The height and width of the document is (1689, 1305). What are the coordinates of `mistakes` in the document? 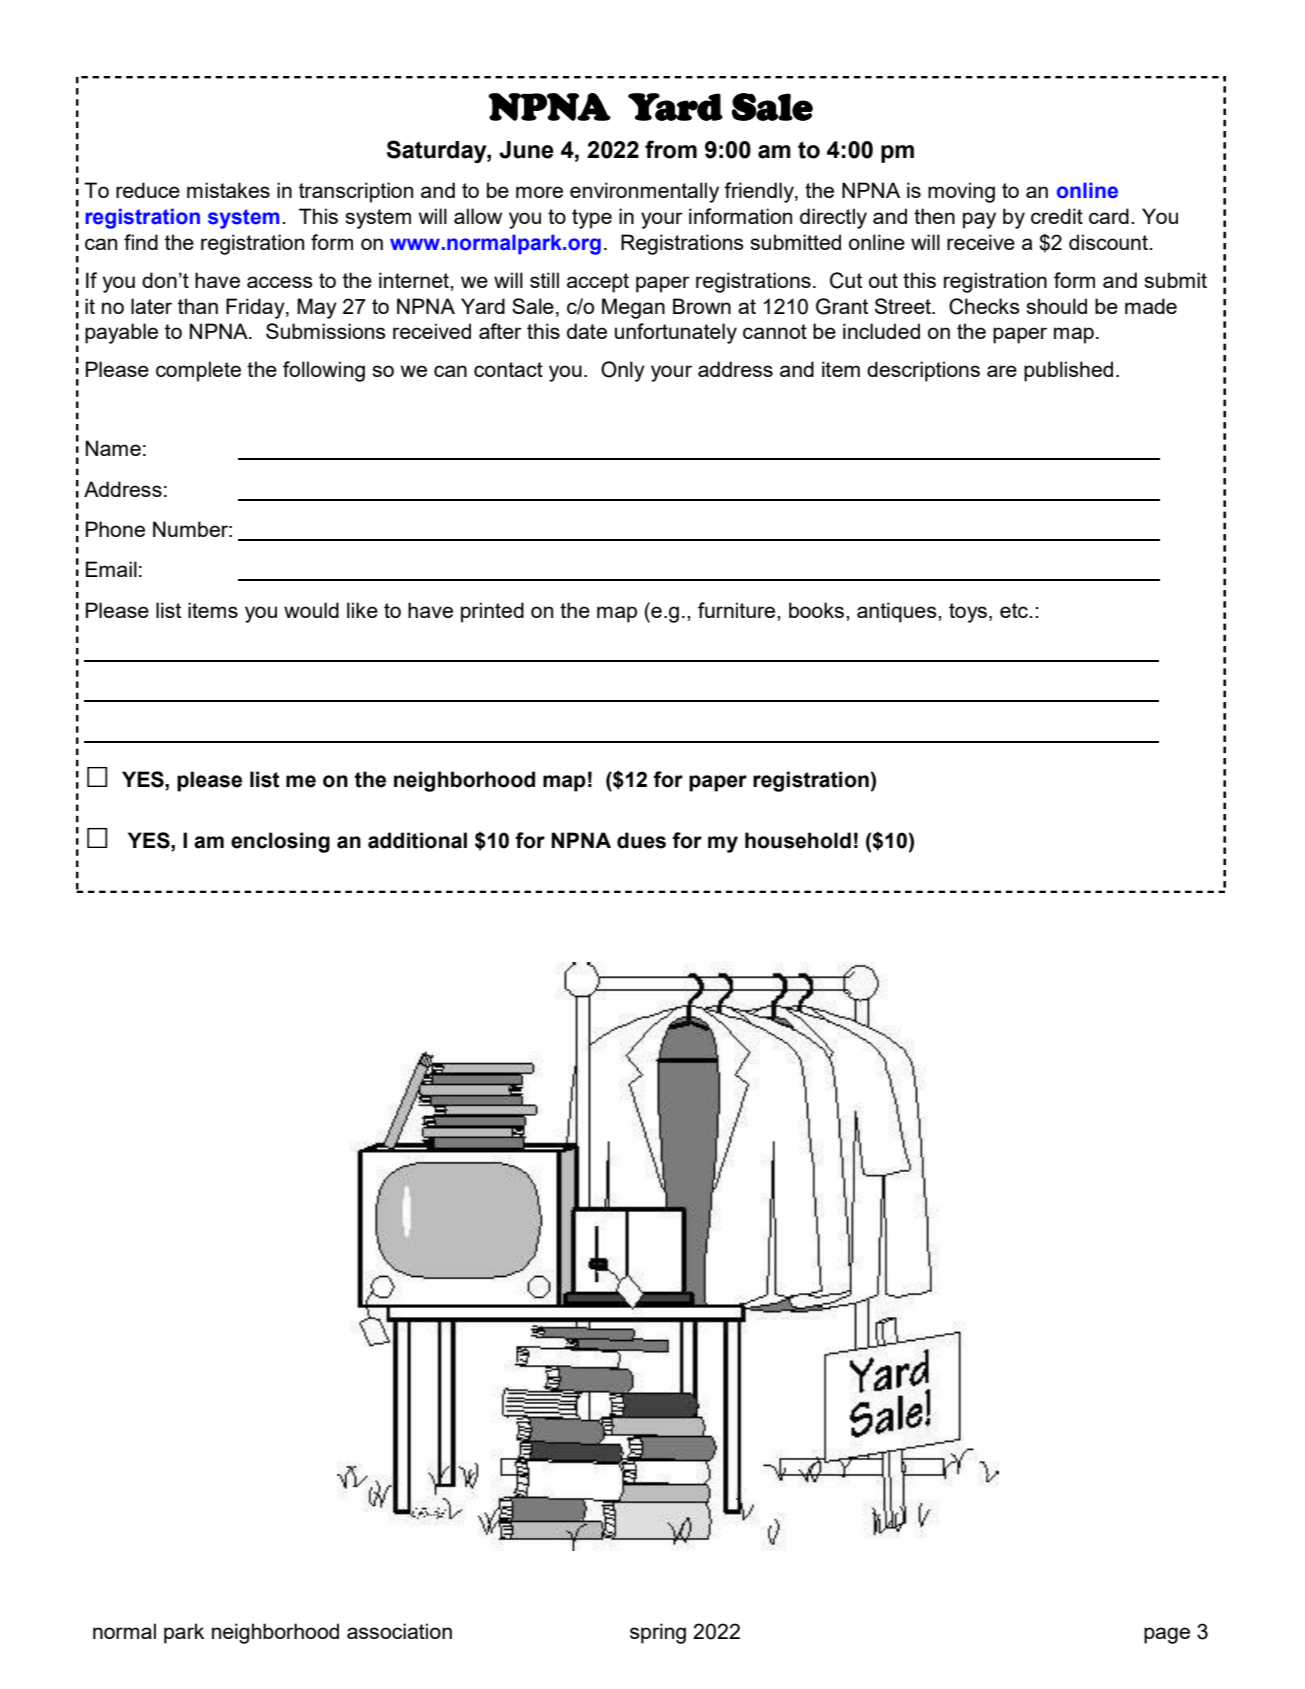 It's located at (228, 190).
